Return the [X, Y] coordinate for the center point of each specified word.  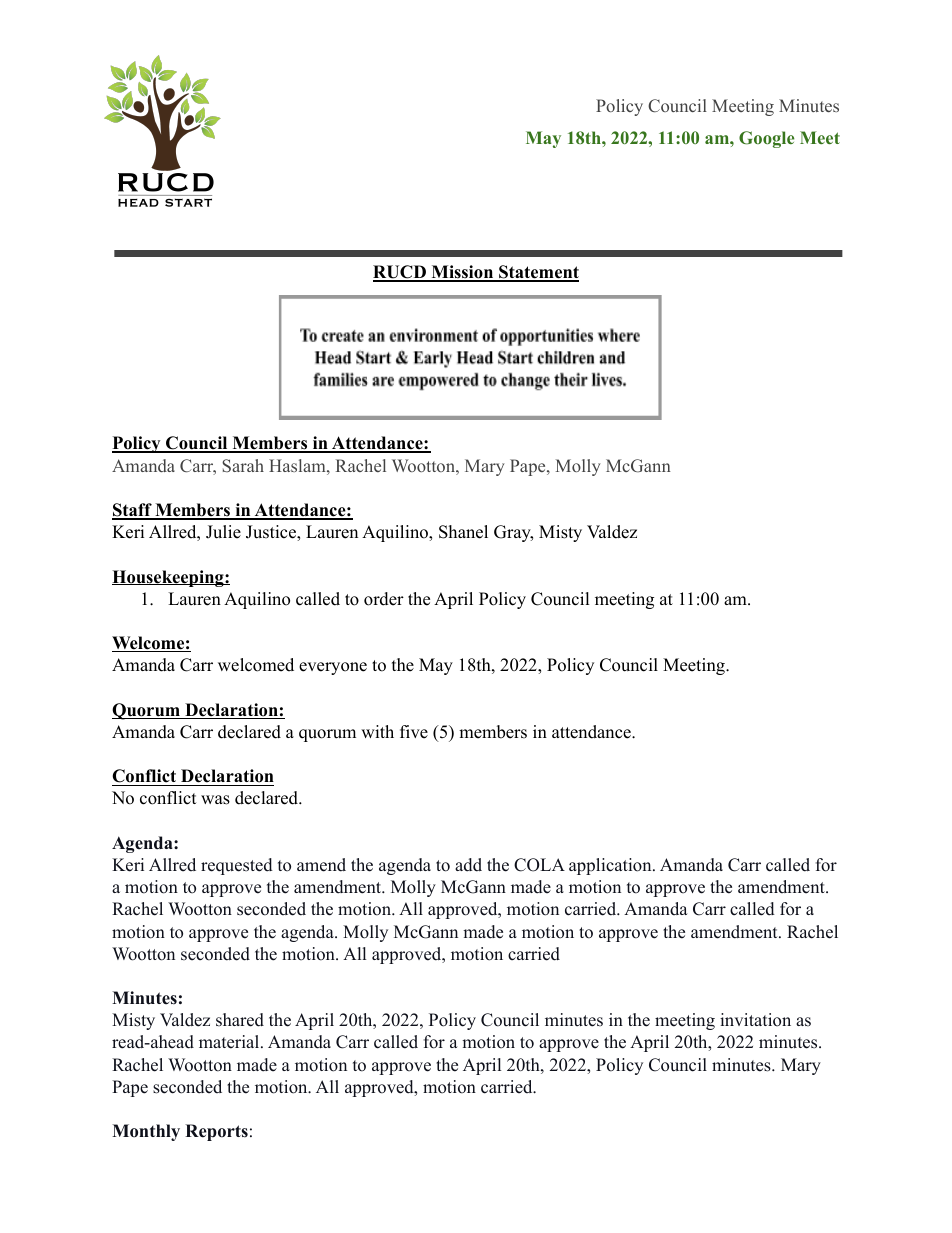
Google [766, 139]
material [230, 1042]
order [384, 599]
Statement [538, 273]
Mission [462, 273]
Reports [216, 1132]
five [414, 732]
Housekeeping [169, 578]
